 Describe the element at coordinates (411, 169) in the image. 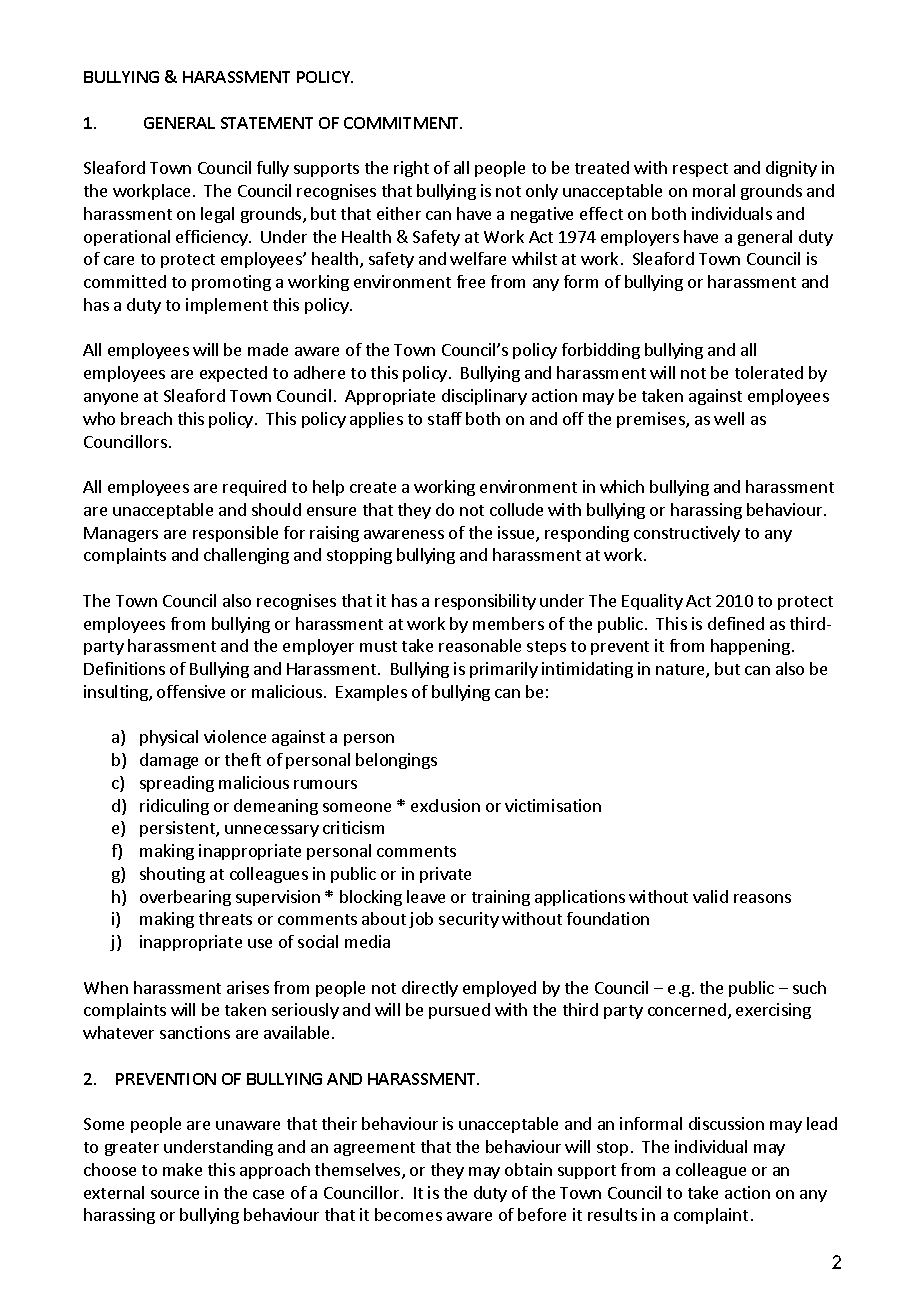

I see `right` at that location.
